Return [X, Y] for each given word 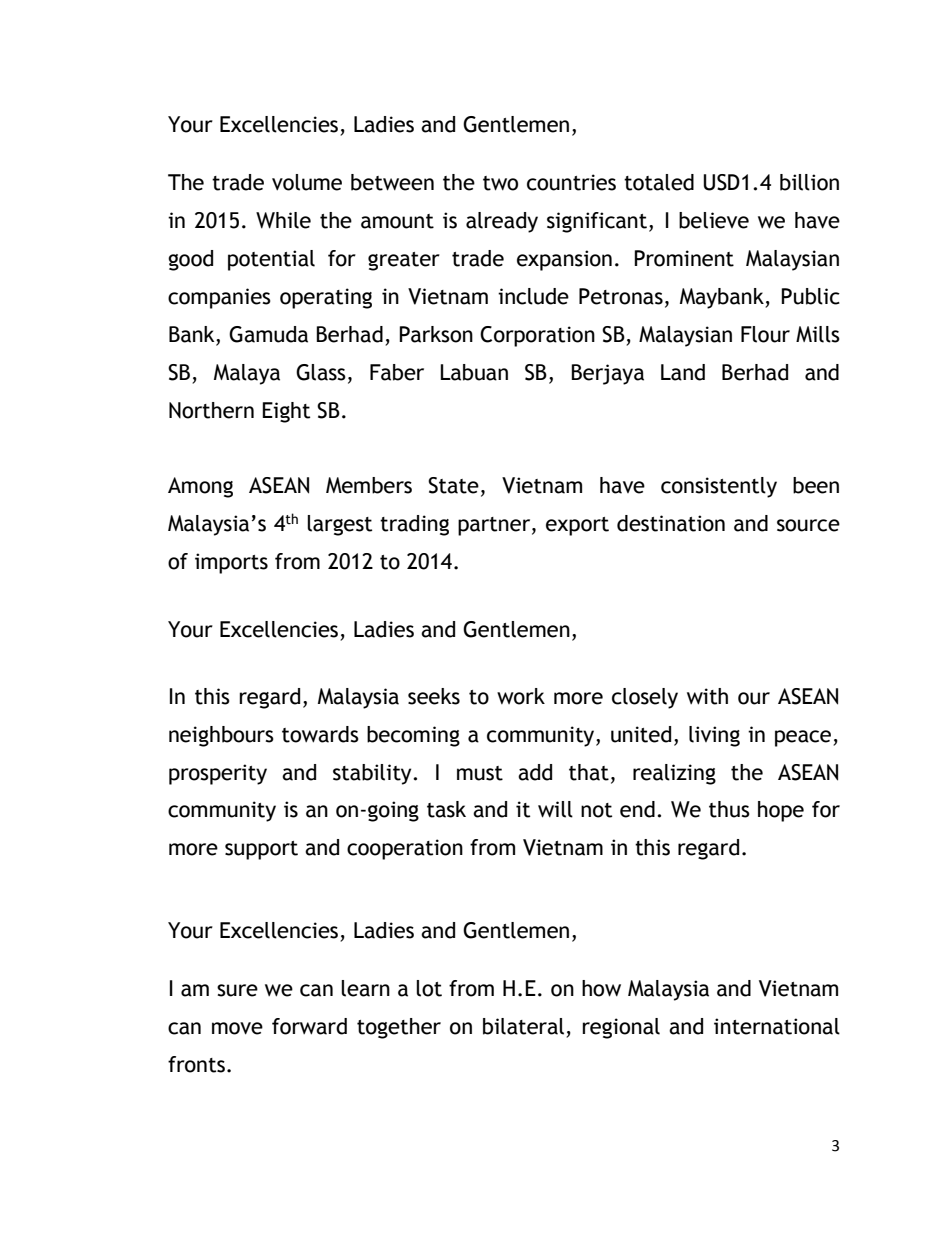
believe [714, 220]
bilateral [523, 1026]
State [453, 485]
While [283, 220]
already [502, 222]
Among [200, 487]
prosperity [218, 774]
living [714, 736]
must [480, 773]
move [237, 1028]
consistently [719, 487]
